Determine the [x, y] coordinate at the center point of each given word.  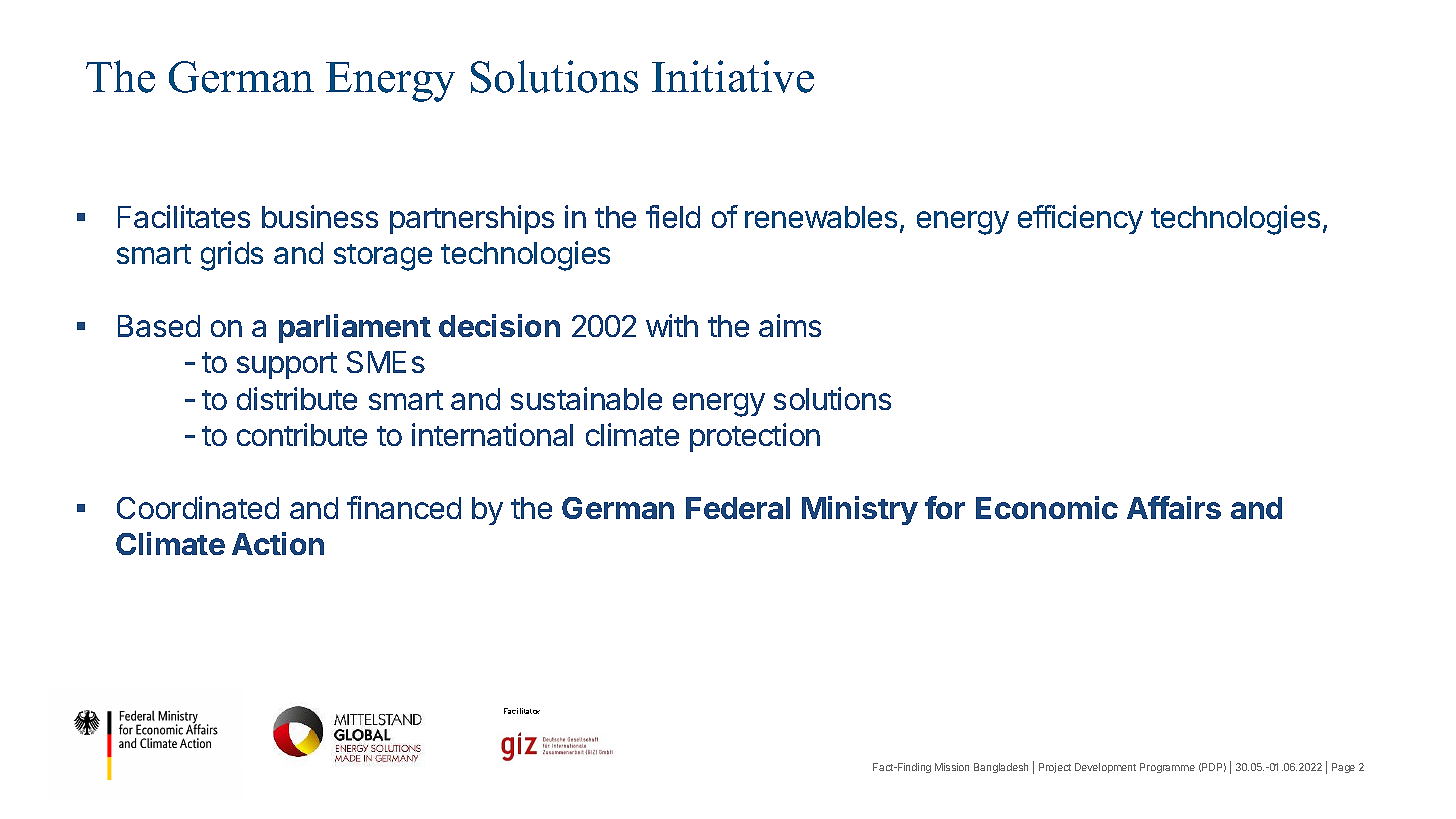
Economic [1047, 507]
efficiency [1080, 219]
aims [790, 325]
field [673, 216]
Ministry [860, 510]
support [287, 365]
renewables [821, 217]
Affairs [1174, 507]
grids [232, 256]
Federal [738, 508]
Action [278, 543]
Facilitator [522, 711]
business [320, 216]
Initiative [733, 76]
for [945, 507]
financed [404, 507]
